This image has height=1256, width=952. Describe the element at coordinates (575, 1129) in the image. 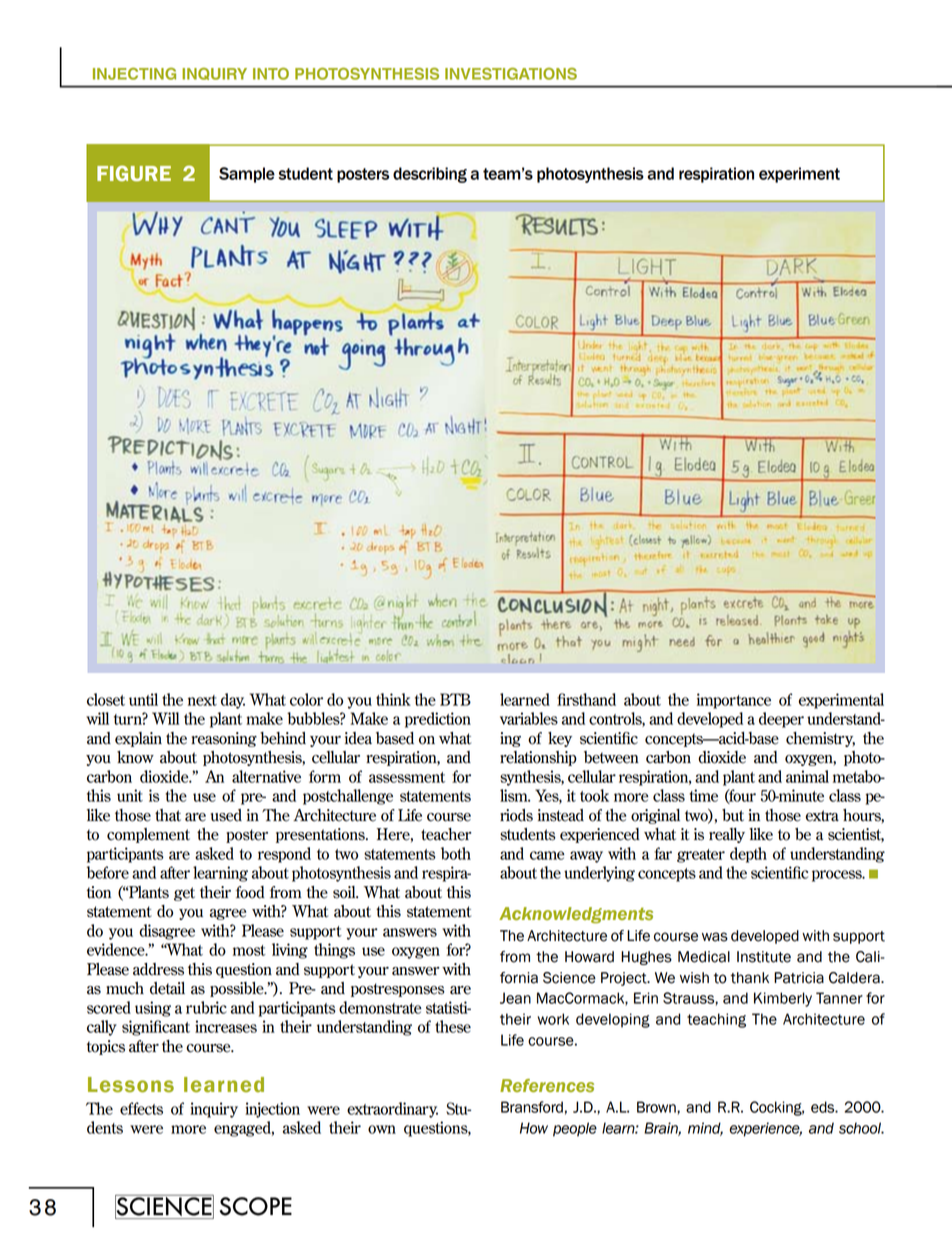

I see `people` at that location.
